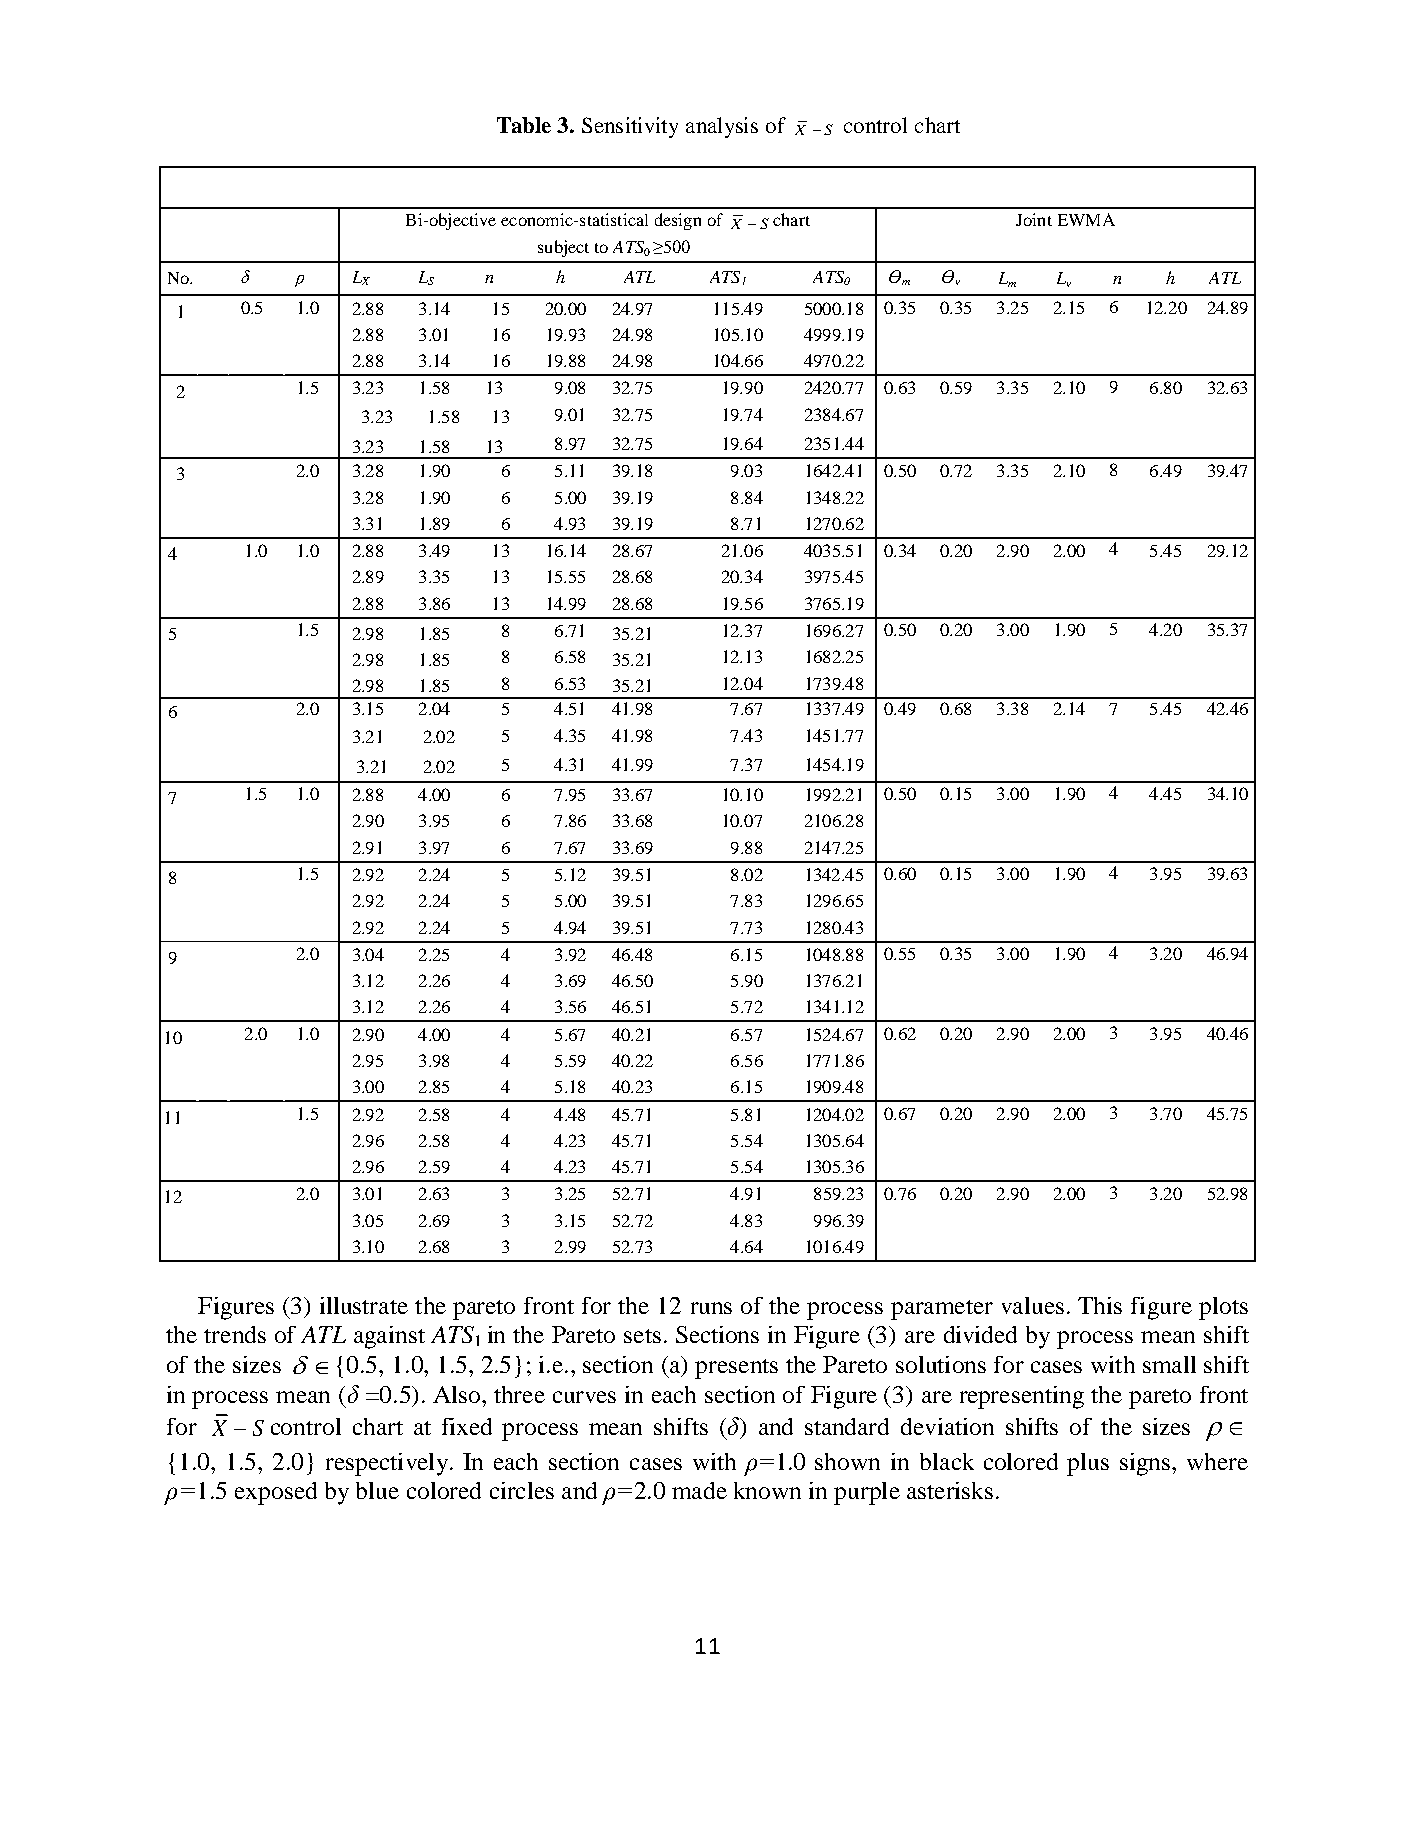  I want to click on illustrate, so click(364, 1305).
